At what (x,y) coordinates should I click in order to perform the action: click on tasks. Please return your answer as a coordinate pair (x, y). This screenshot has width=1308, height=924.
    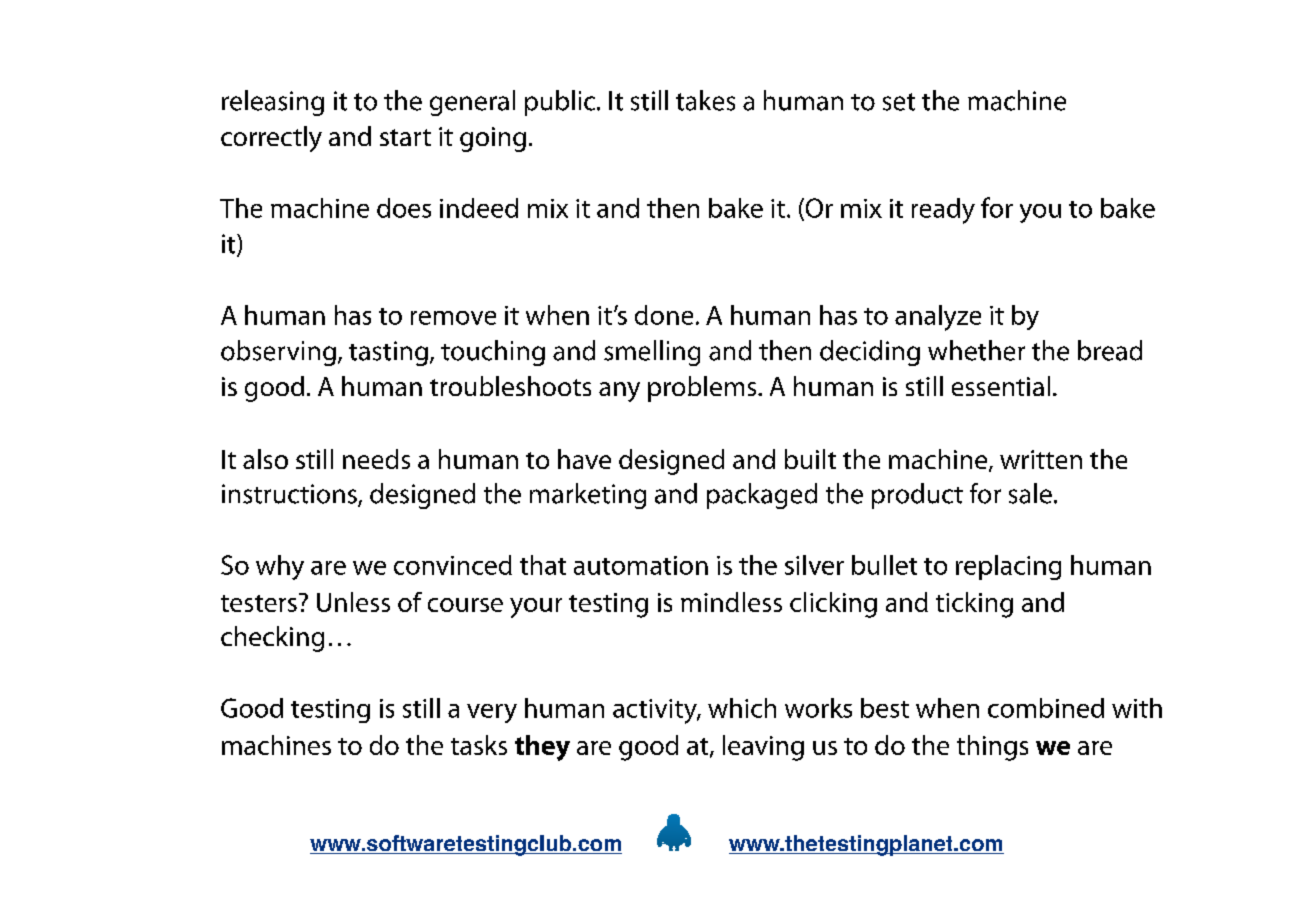
    Looking at the image, I should click on (479, 745).
